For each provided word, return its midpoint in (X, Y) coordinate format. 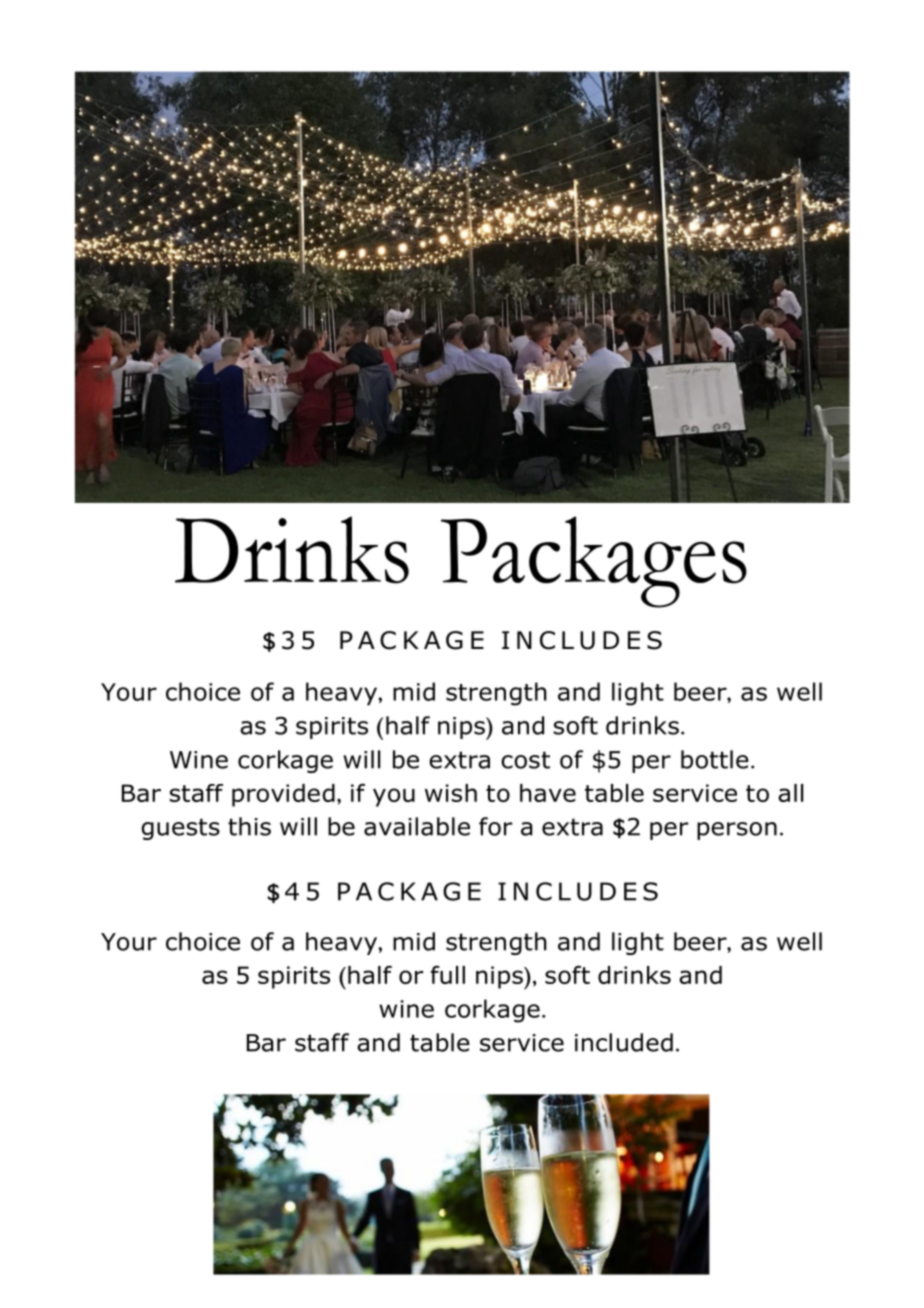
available (417, 826)
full (447, 975)
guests (180, 829)
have (548, 793)
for (495, 826)
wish (451, 793)
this (249, 826)
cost (525, 760)
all (790, 793)
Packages (594, 562)
